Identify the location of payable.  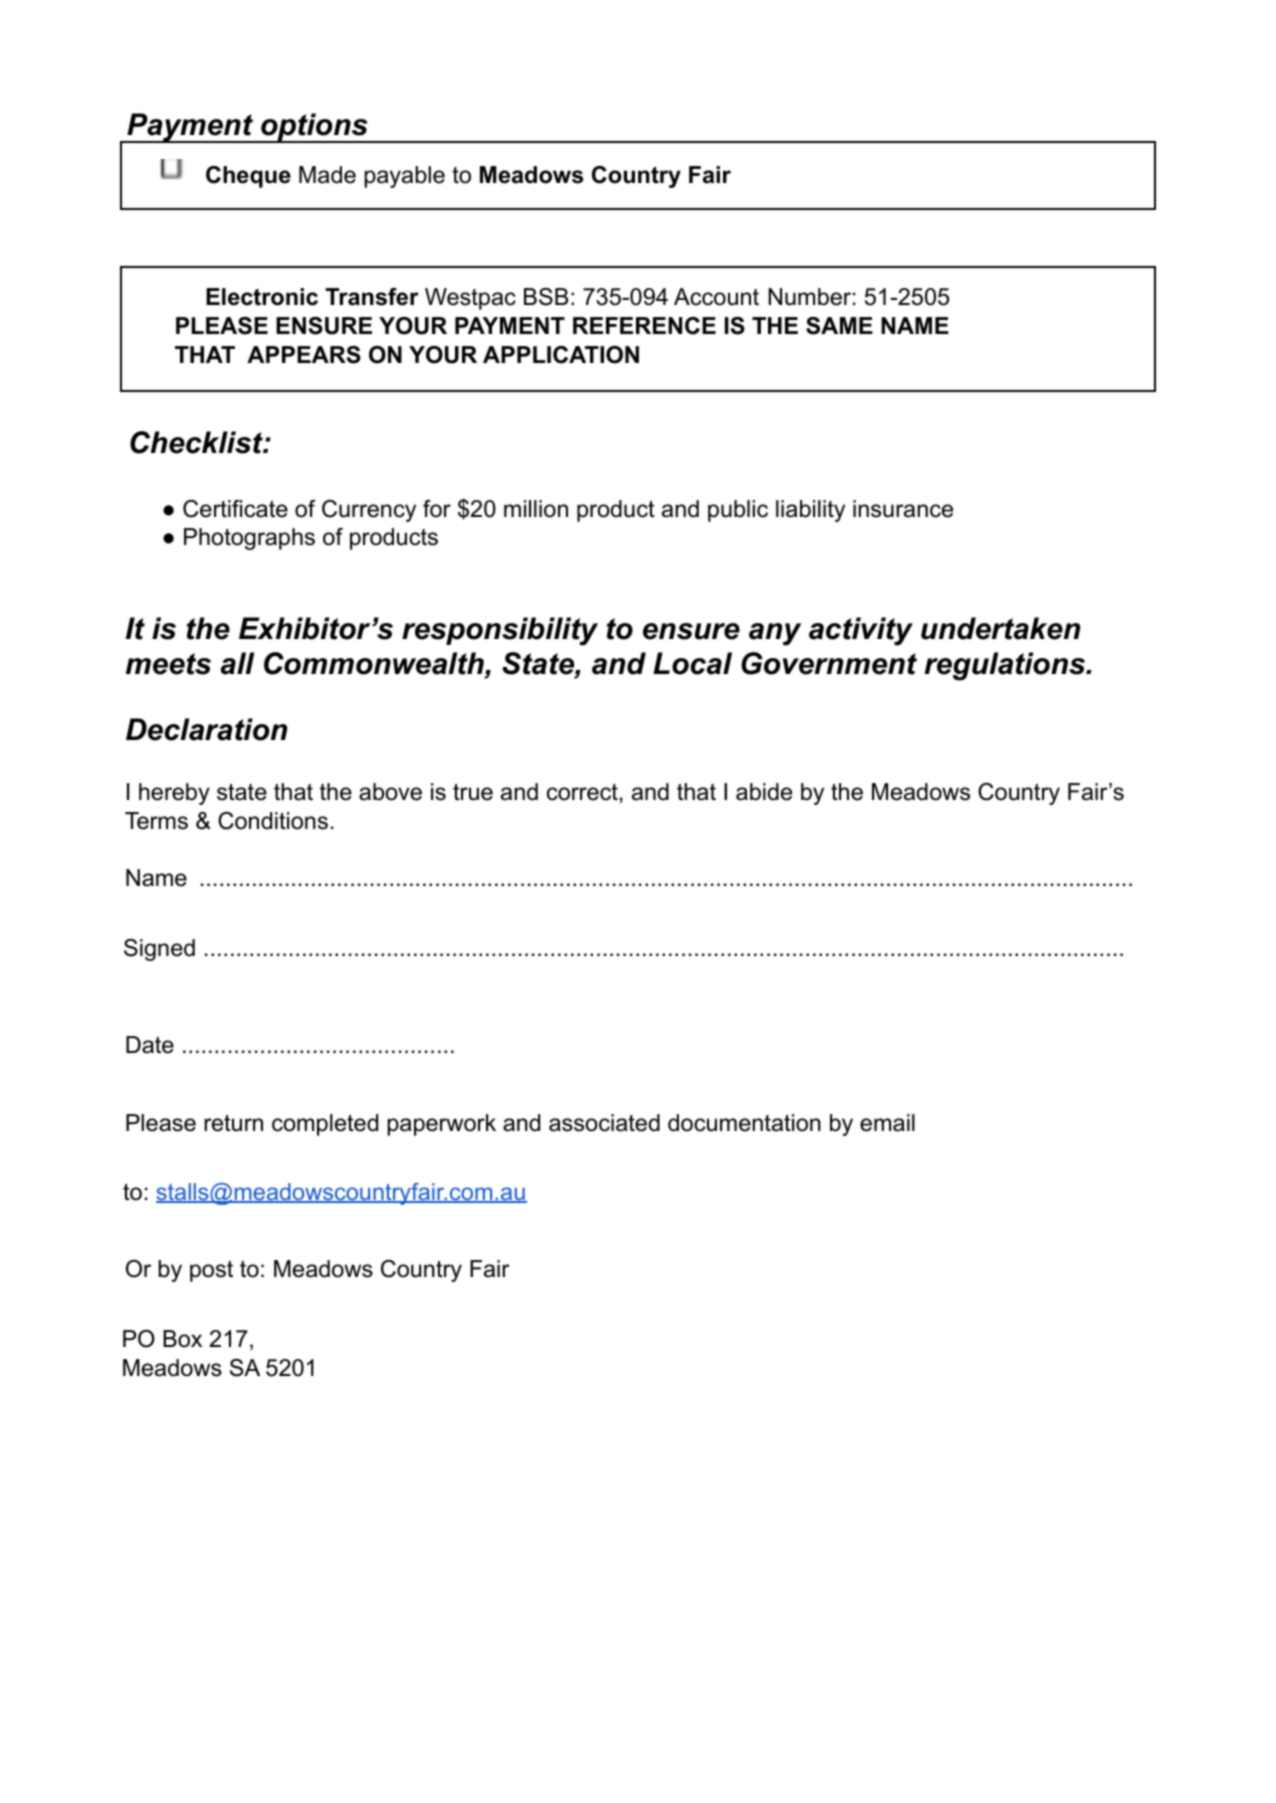
(404, 177).
